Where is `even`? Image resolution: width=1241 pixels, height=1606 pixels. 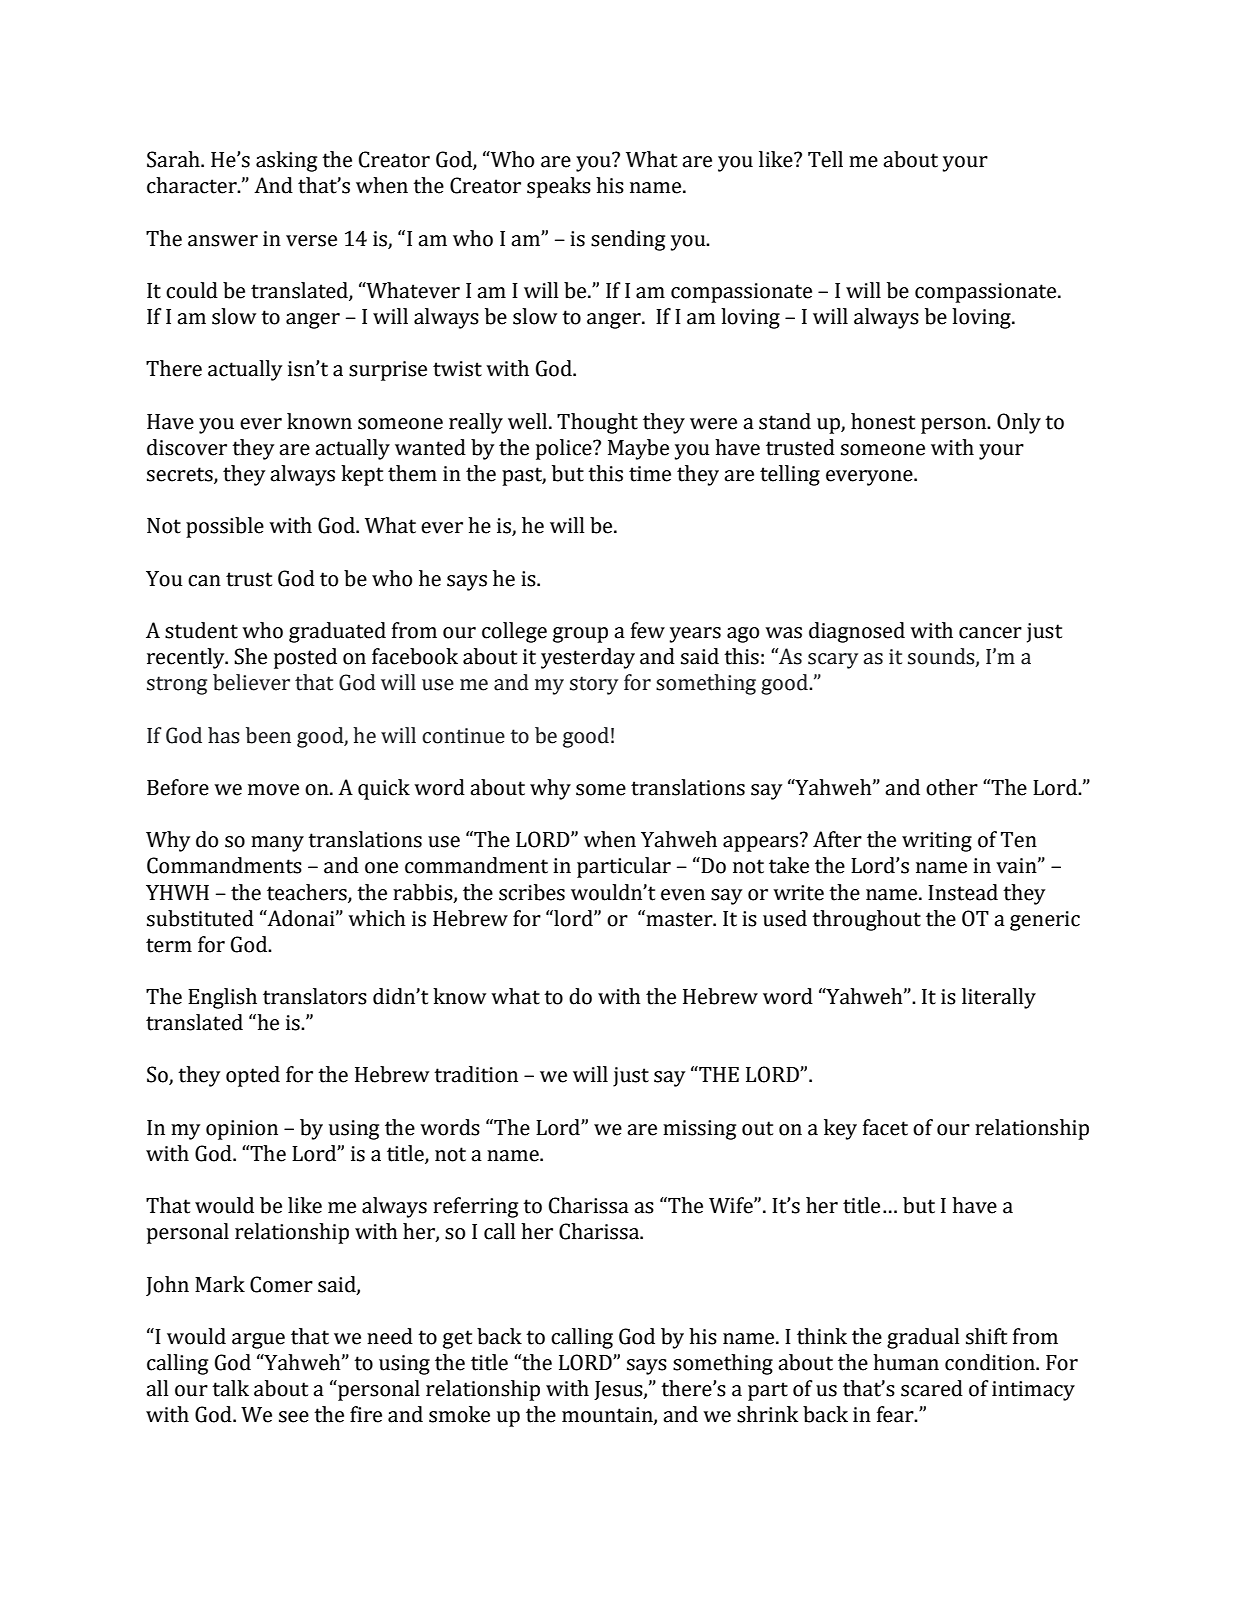 even is located at coordinates (683, 895).
